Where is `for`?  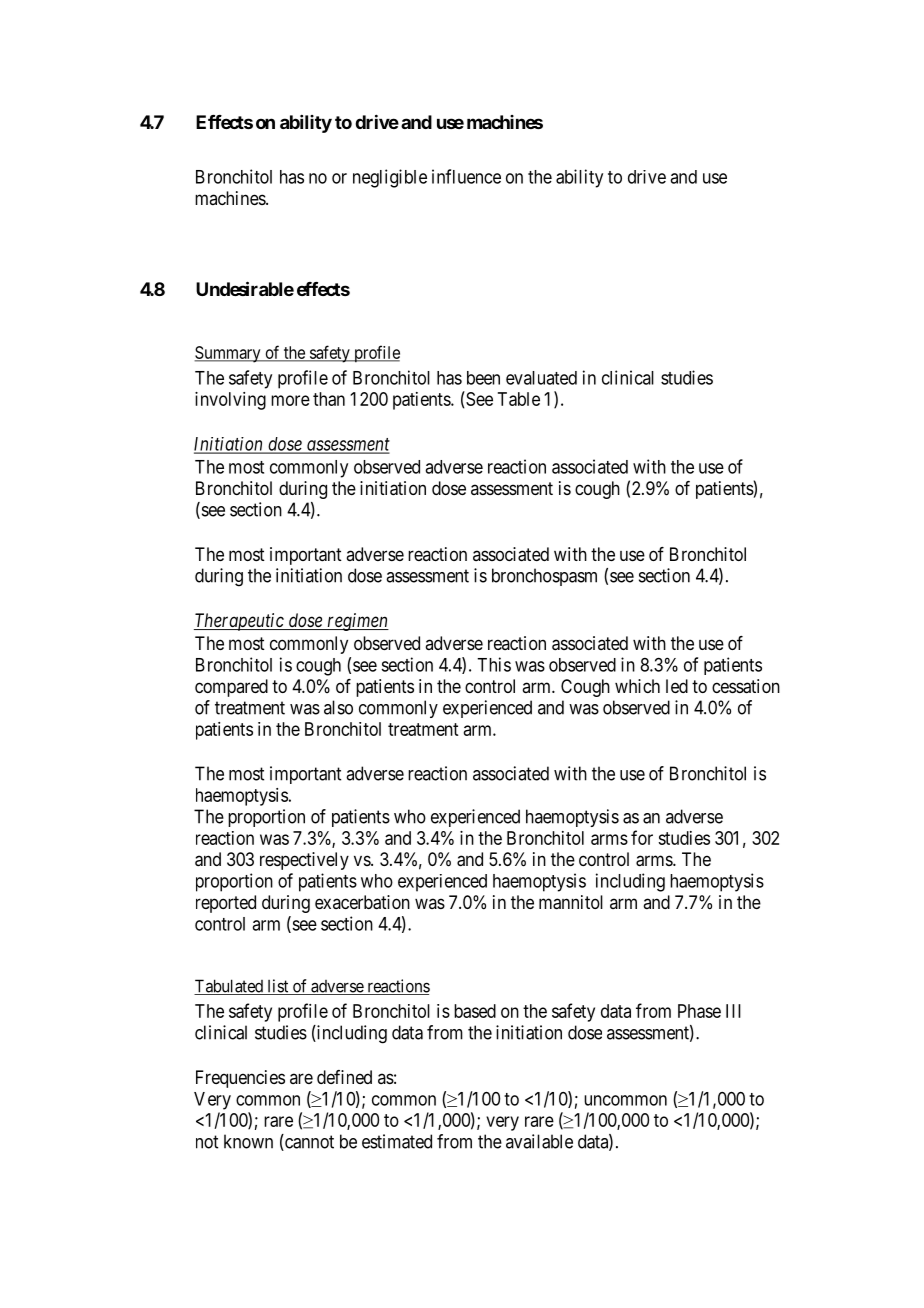
for is located at coordinates (642, 837).
